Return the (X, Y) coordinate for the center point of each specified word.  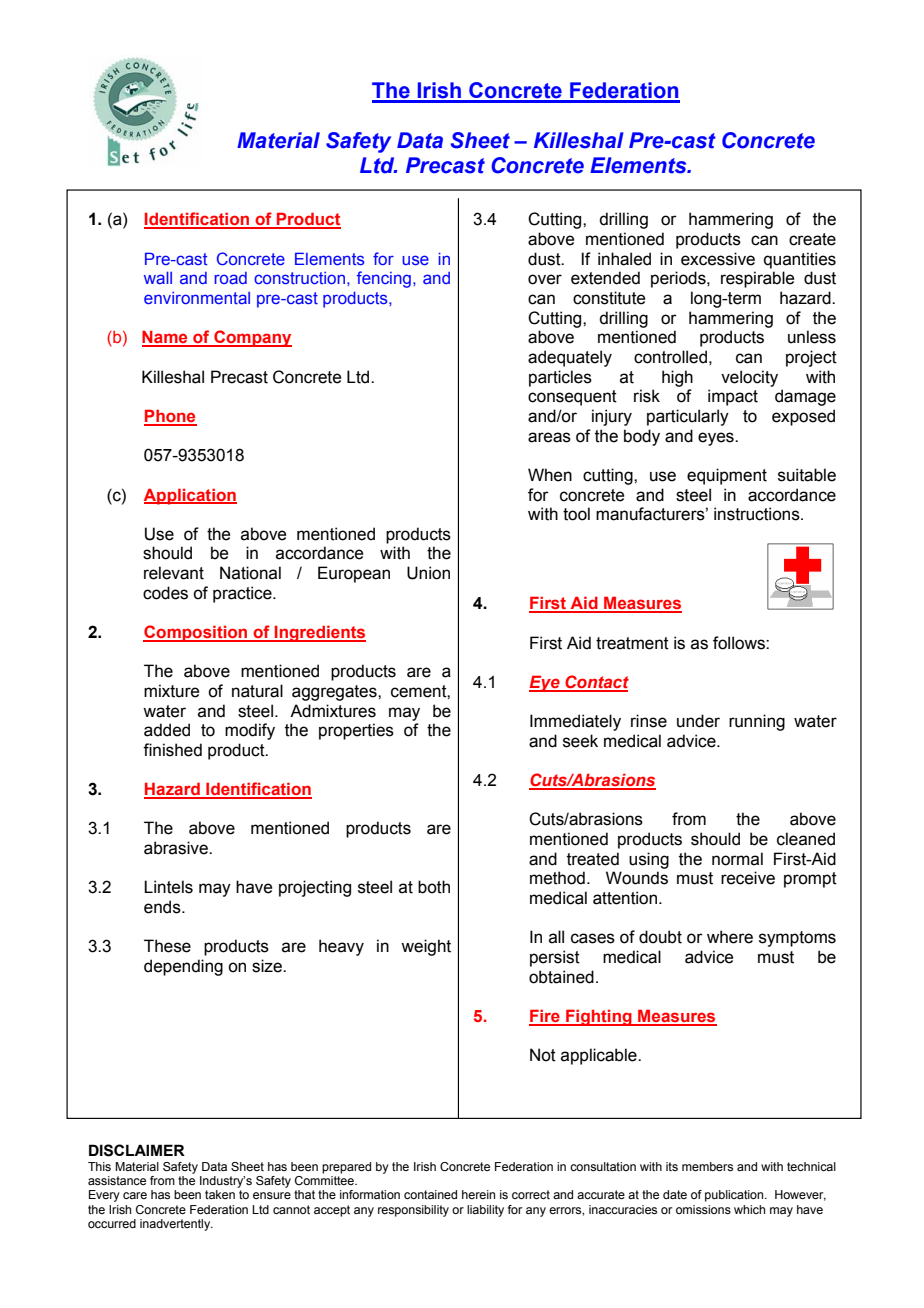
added (167, 730)
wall (158, 278)
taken (220, 1194)
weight (426, 947)
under (698, 721)
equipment (727, 476)
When (550, 475)
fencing (384, 279)
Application (190, 496)
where (730, 937)
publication (735, 1196)
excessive (718, 259)
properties (356, 731)
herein (478, 1194)
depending (183, 967)
